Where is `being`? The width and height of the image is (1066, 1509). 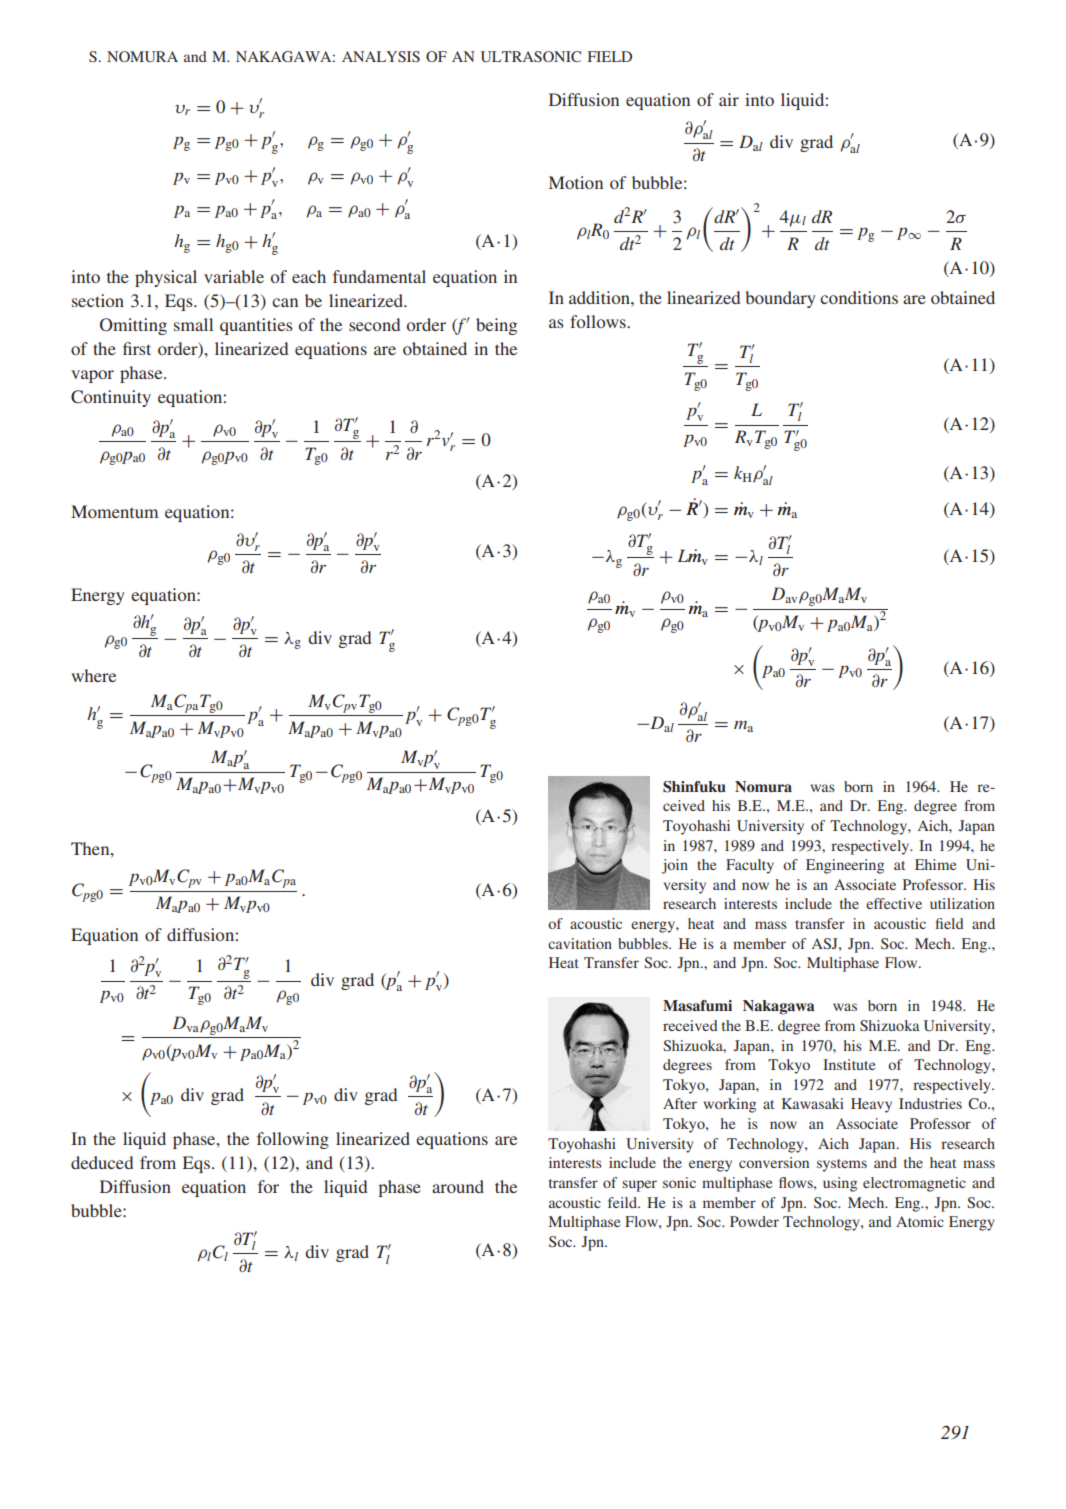 being is located at coordinates (496, 326).
